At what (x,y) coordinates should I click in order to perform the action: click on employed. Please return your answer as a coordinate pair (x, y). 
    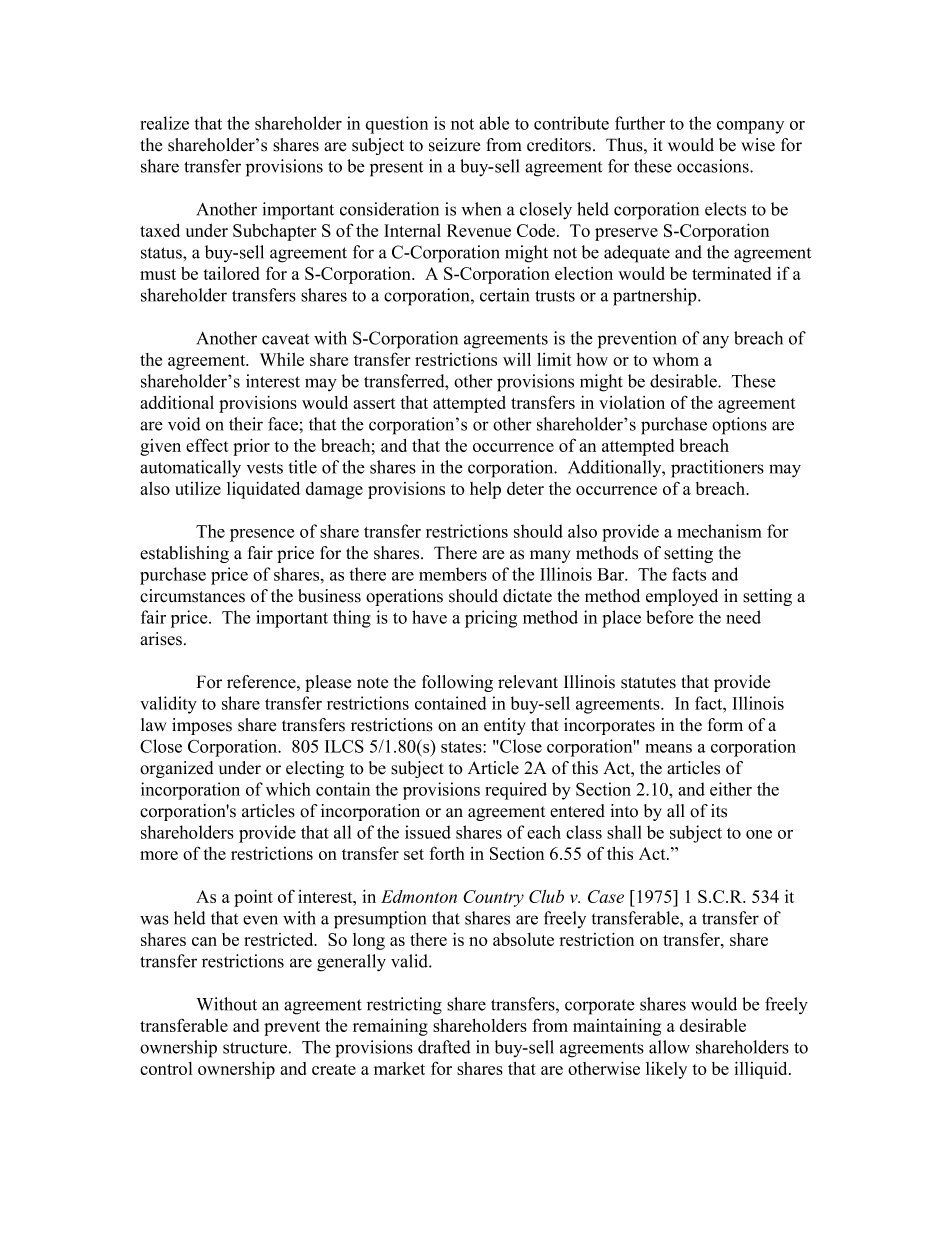
    Looking at the image, I should click on (682, 597).
